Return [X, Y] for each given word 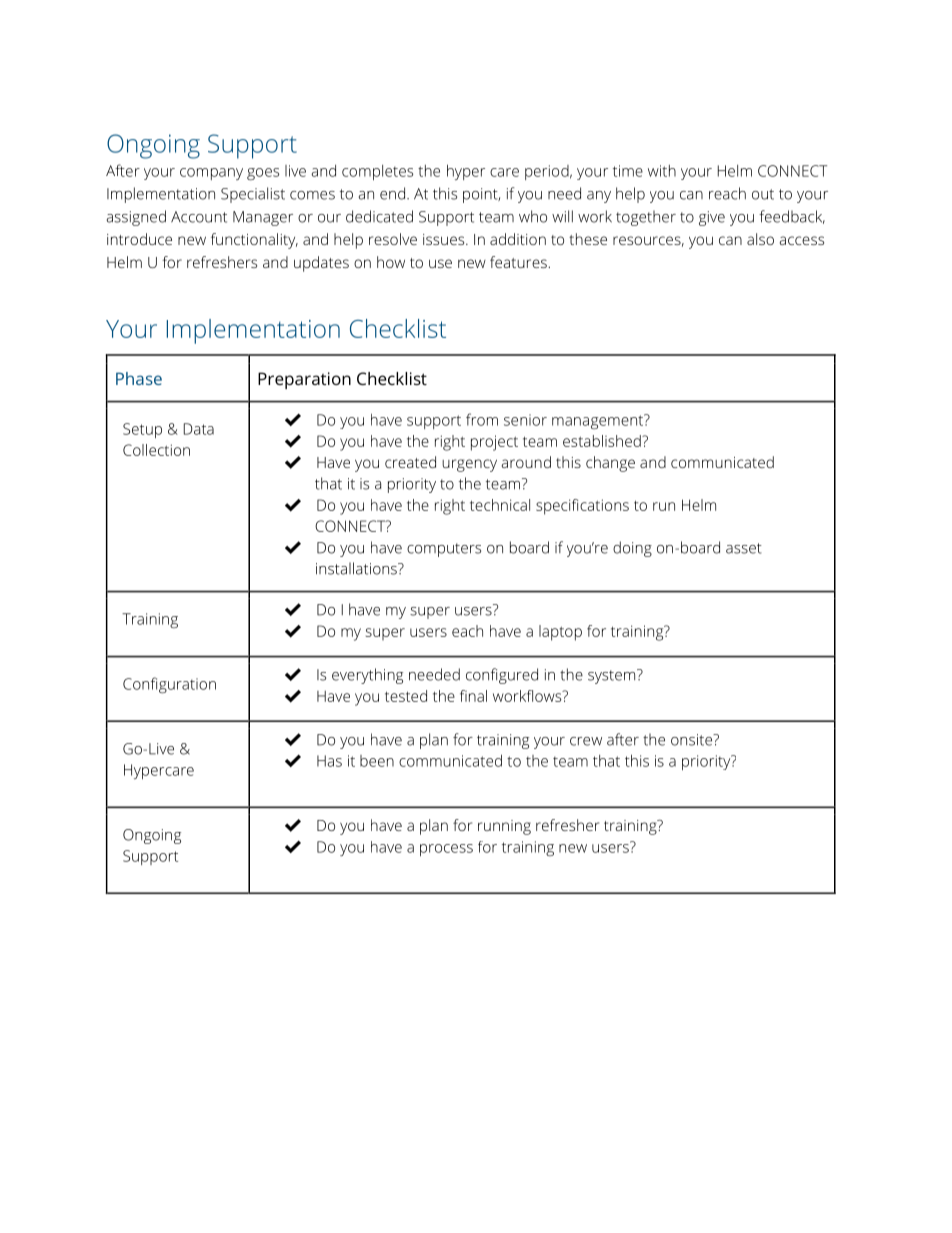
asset [744, 548]
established [603, 441]
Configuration [169, 685]
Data [199, 429]
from [482, 419]
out [763, 194]
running [504, 827]
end [392, 193]
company [211, 174]
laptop [560, 633]
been [377, 761]
